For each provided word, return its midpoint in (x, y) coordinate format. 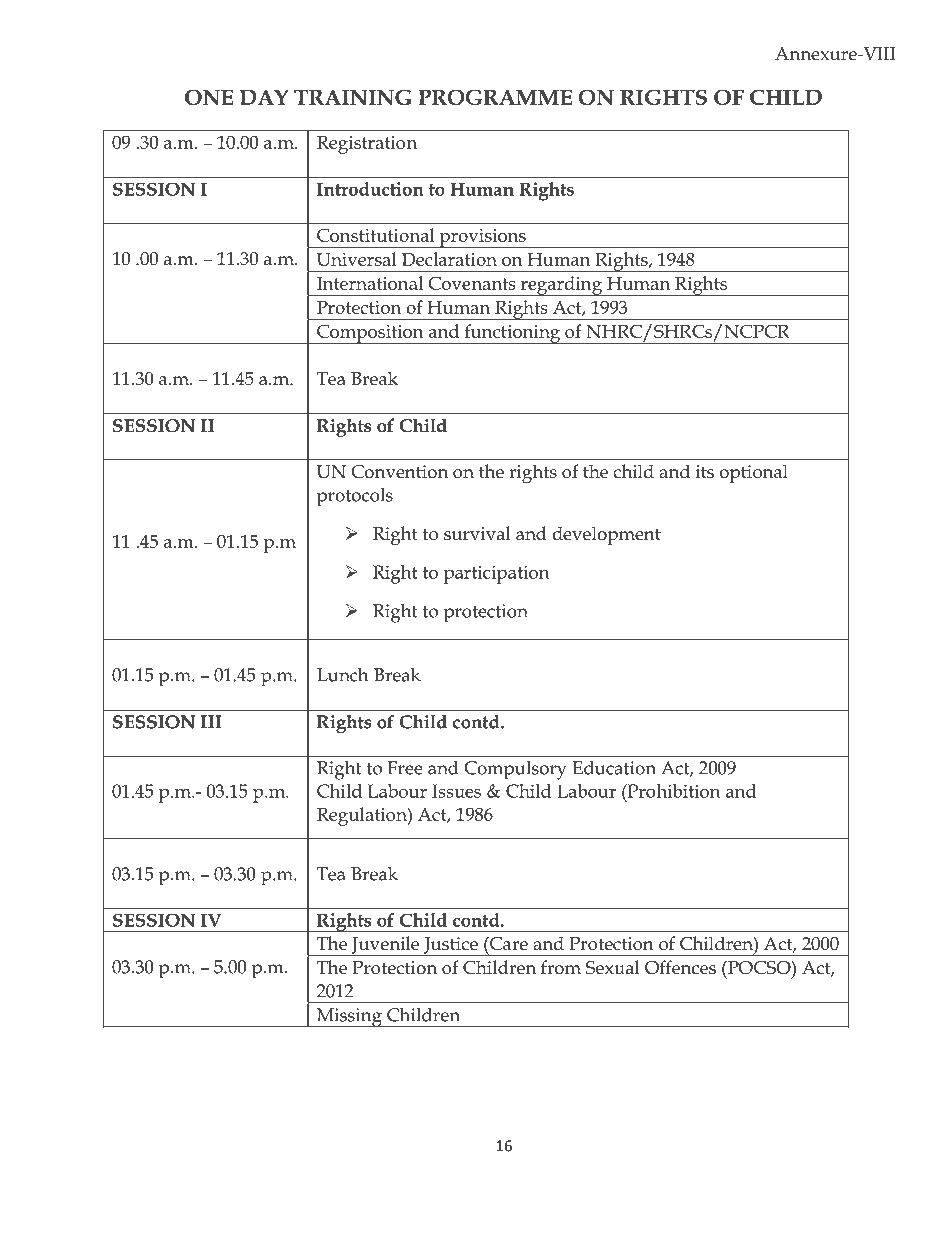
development (607, 535)
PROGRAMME (495, 97)
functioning (512, 334)
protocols (355, 497)
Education (614, 768)
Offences (680, 967)
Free (405, 768)
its (705, 472)
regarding (561, 286)
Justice (451, 946)
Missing (349, 1018)
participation (497, 574)
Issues (456, 791)
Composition (370, 334)
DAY (264, 97)
